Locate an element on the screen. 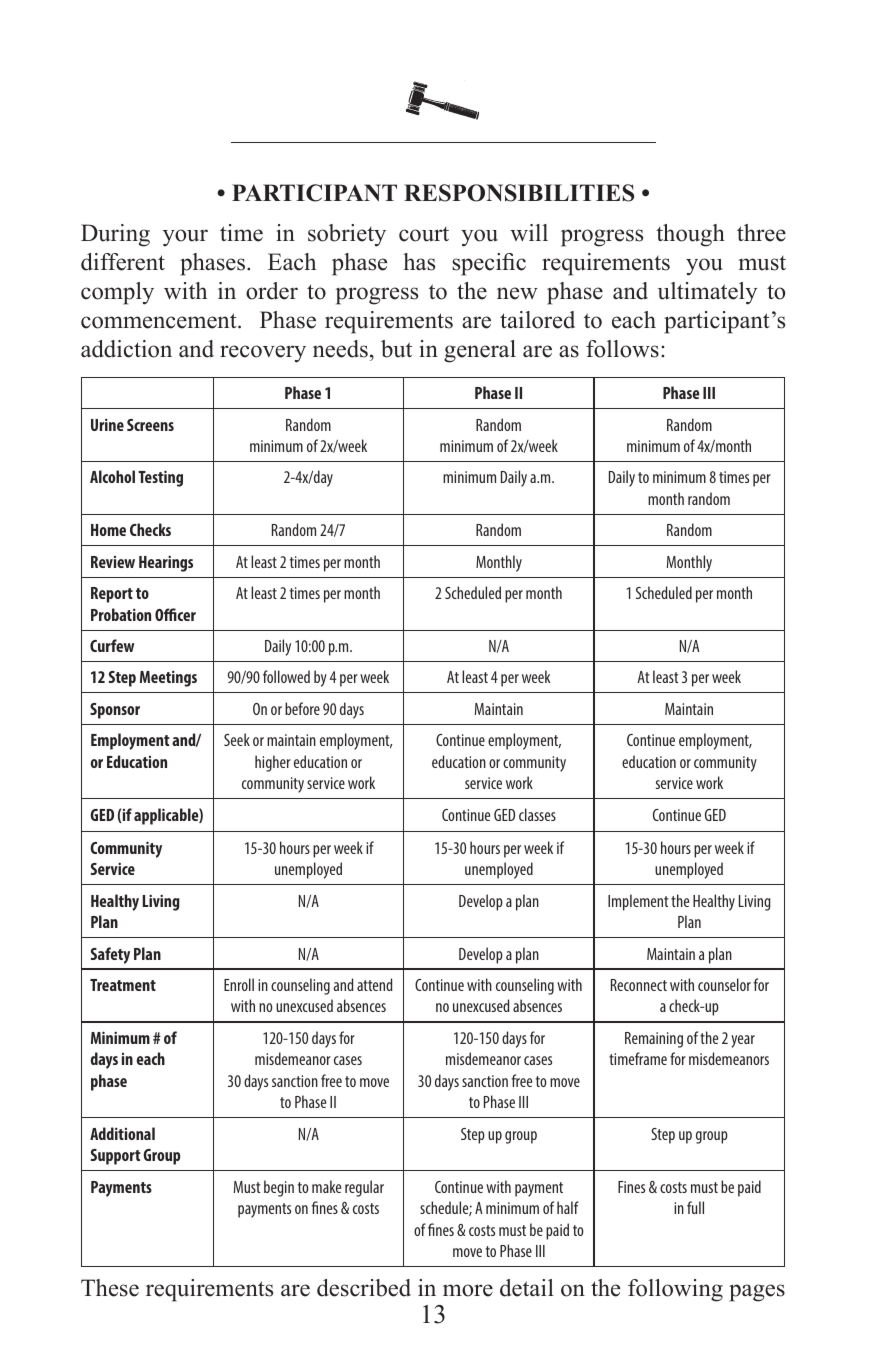 The width and height of the screenshot is (887, 1372). court is located at coordinates (424, 234).
